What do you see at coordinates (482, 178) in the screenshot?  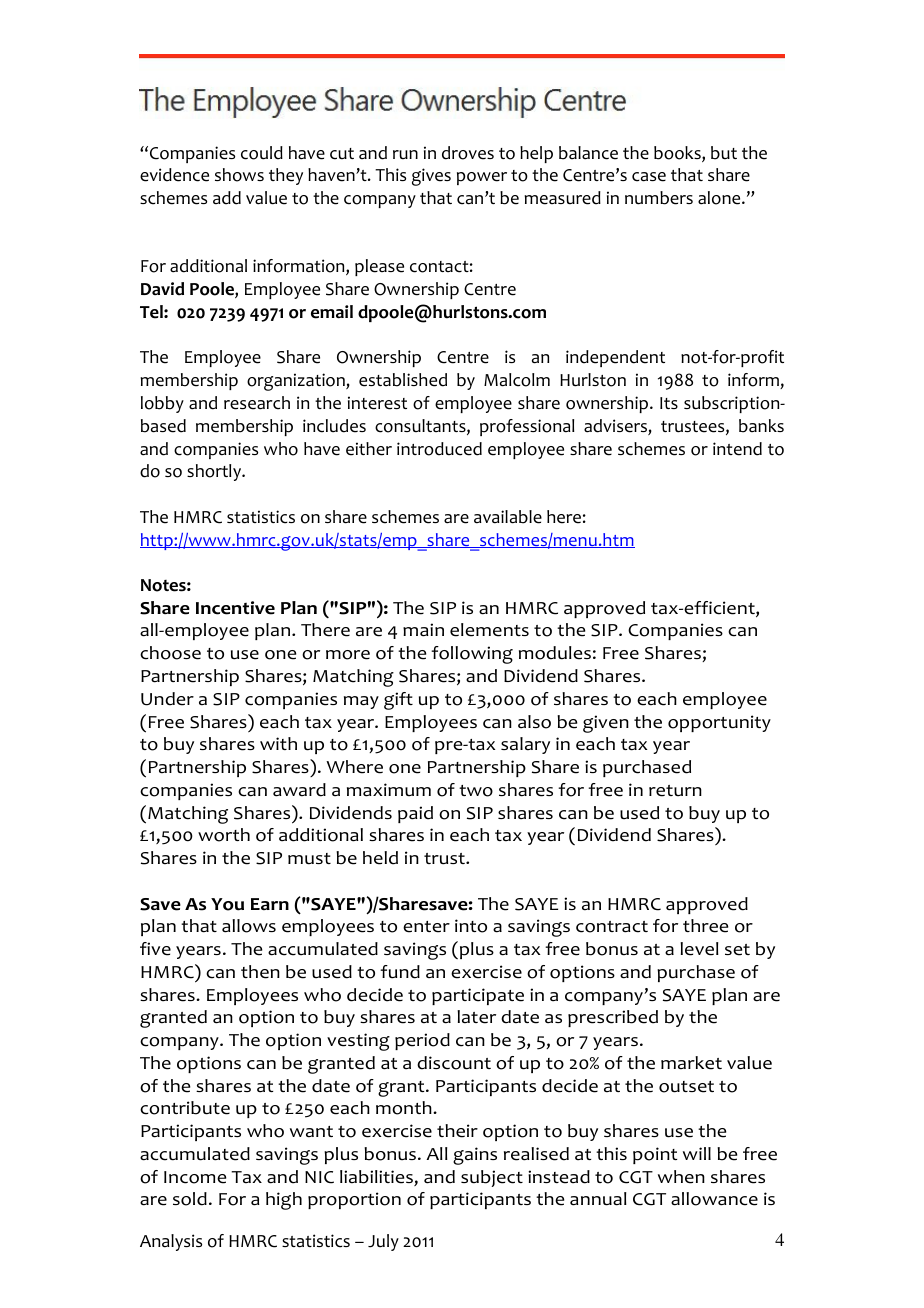 I see `power` at bounding box center [482, 178].
